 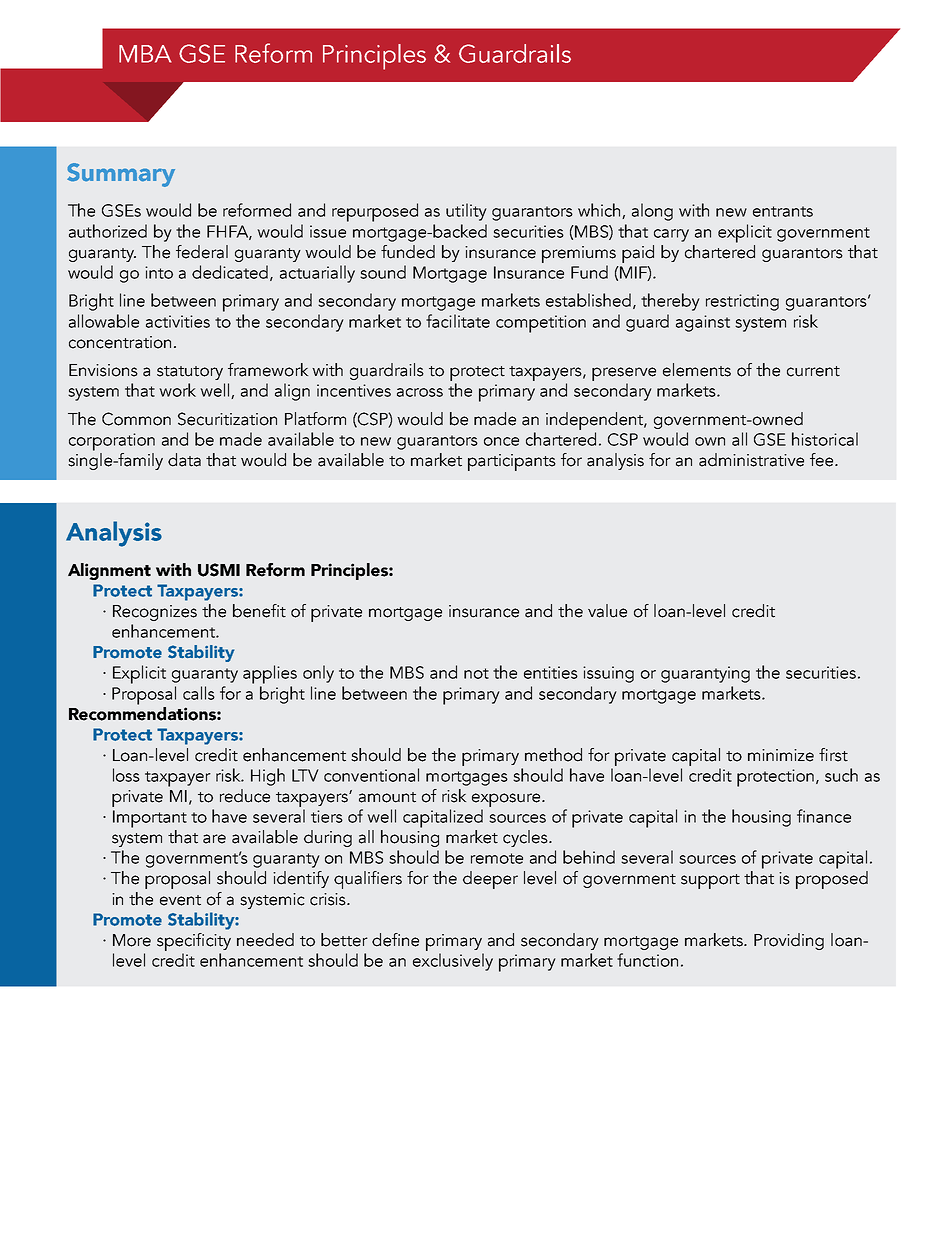 What do you see at coordinates (783, 211) in the screenshot?
I see `entrants` at bounding box center [783, 211].
